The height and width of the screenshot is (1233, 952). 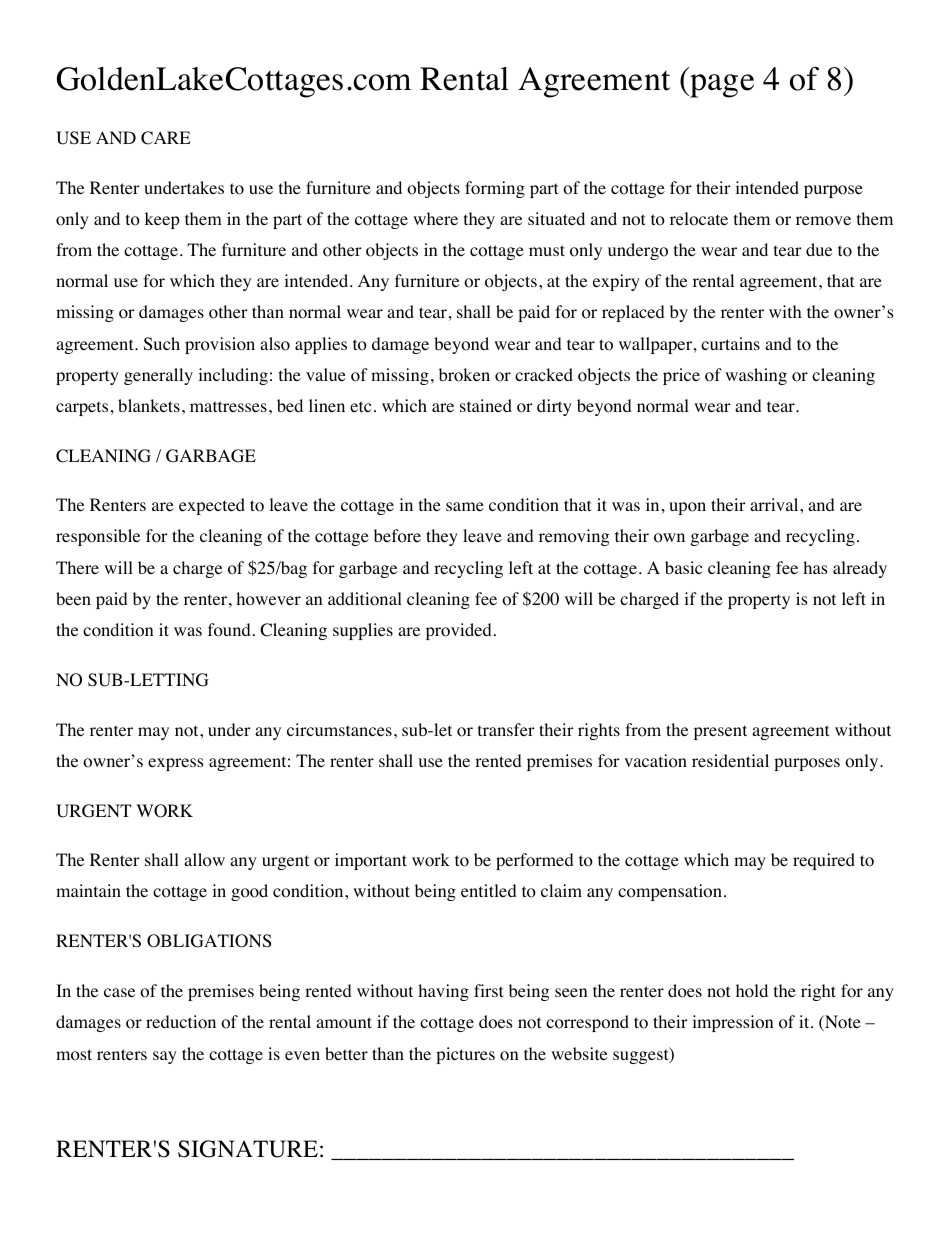 I want to click on impression, so click(x=732, y=1023).
